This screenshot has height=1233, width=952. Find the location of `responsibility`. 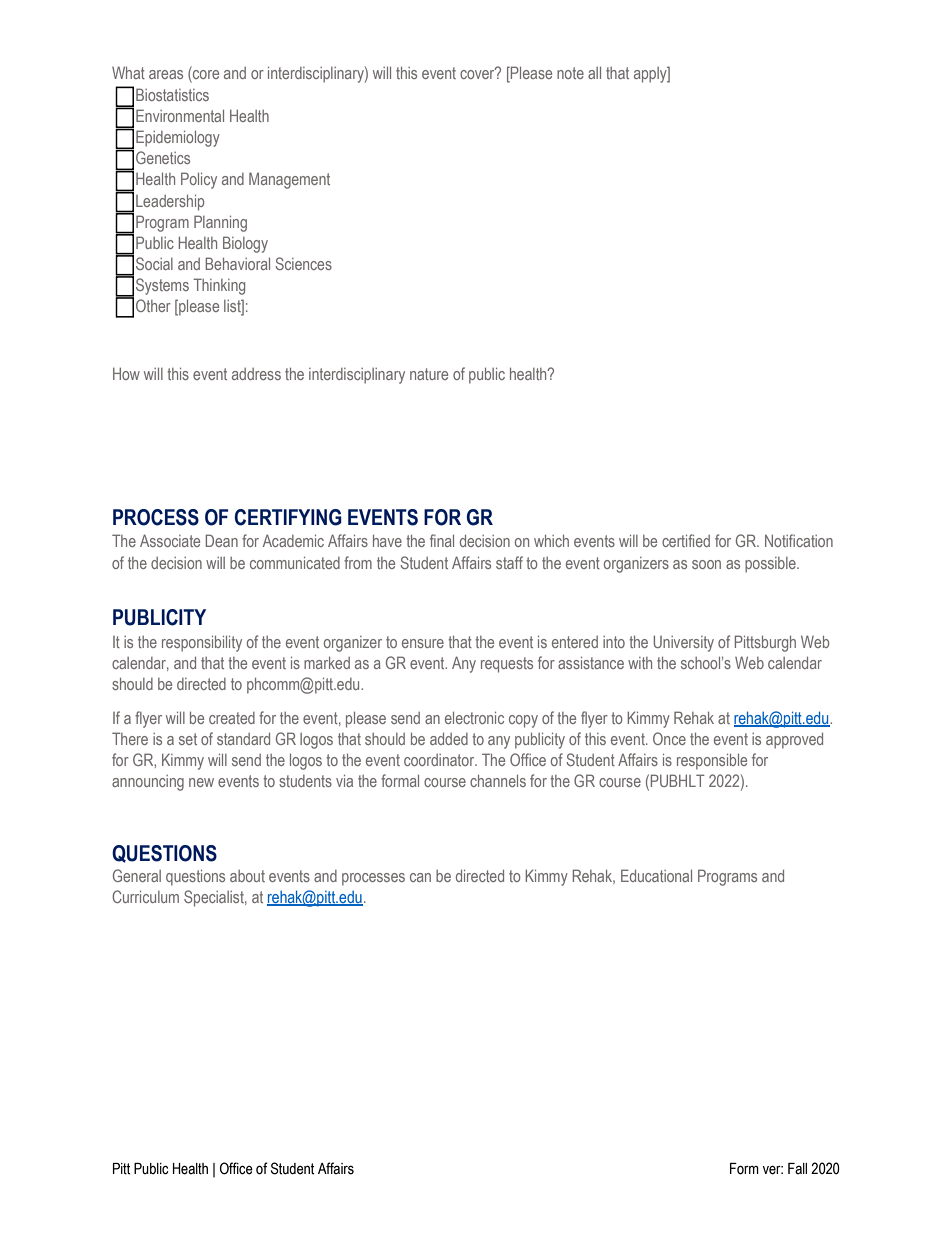

responsibility is located at coordinates (202, 644).
